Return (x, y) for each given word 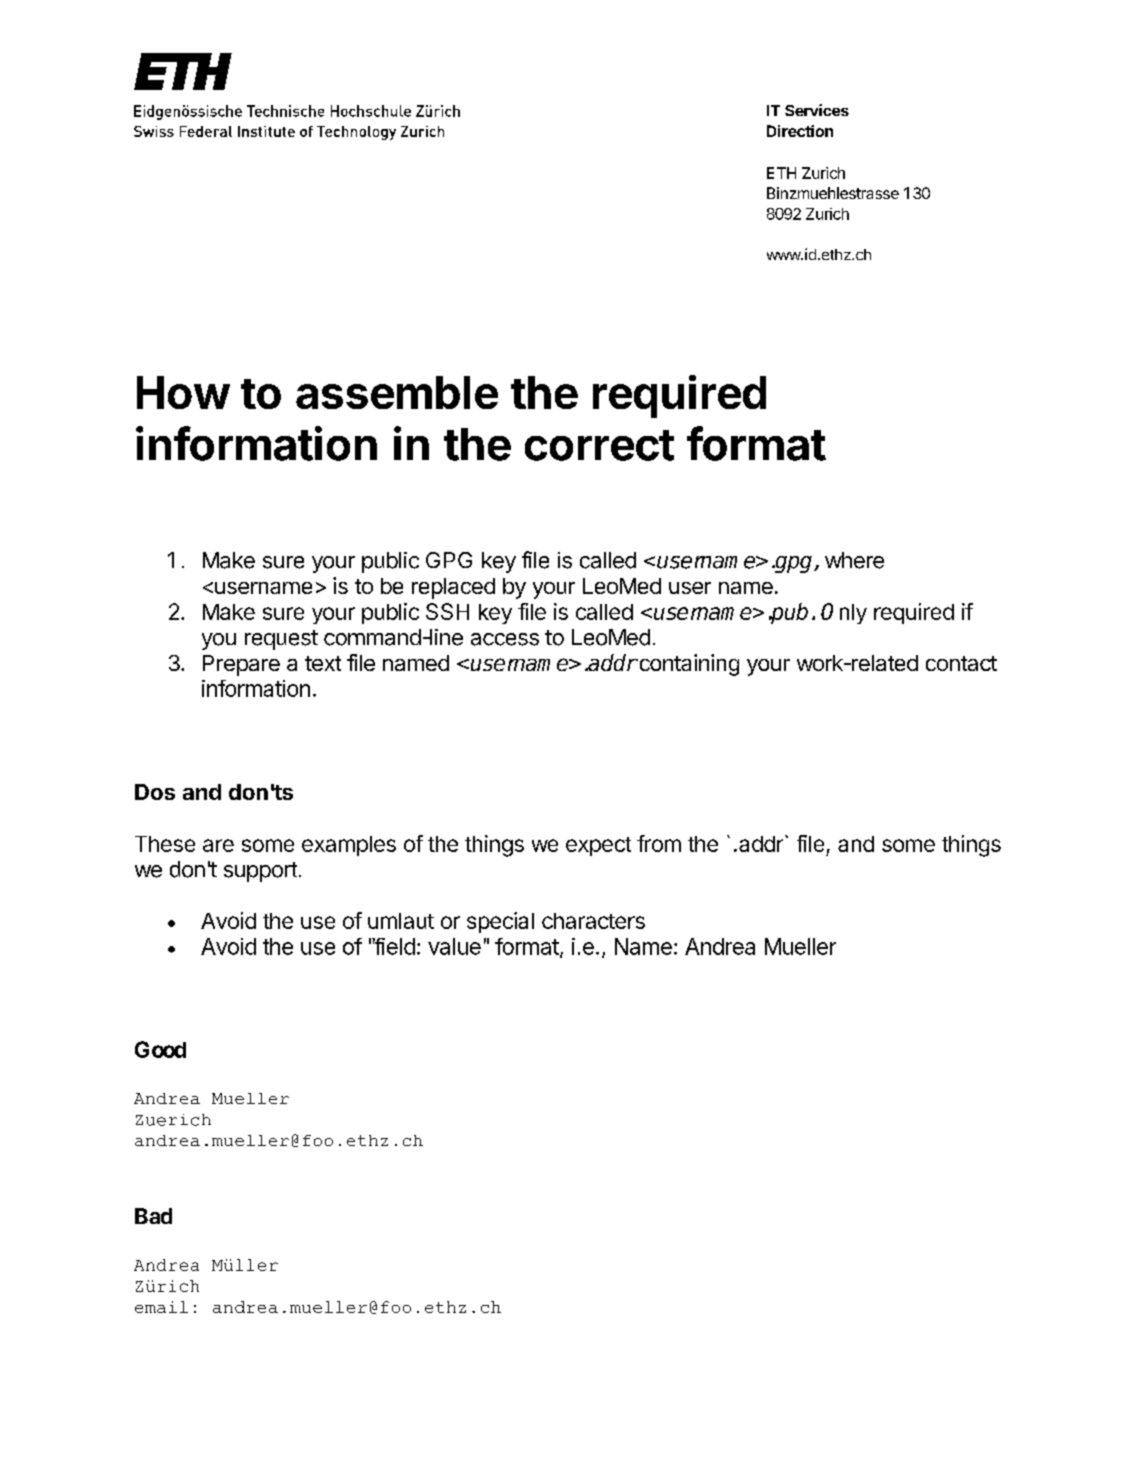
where (854, 560)
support (260, 872)
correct (599, 445)
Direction (800, 131)
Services (817, 110)
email (161, 1307)
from (659, 843)
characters (593, 921)
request (281, 640)
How (183, 392)
